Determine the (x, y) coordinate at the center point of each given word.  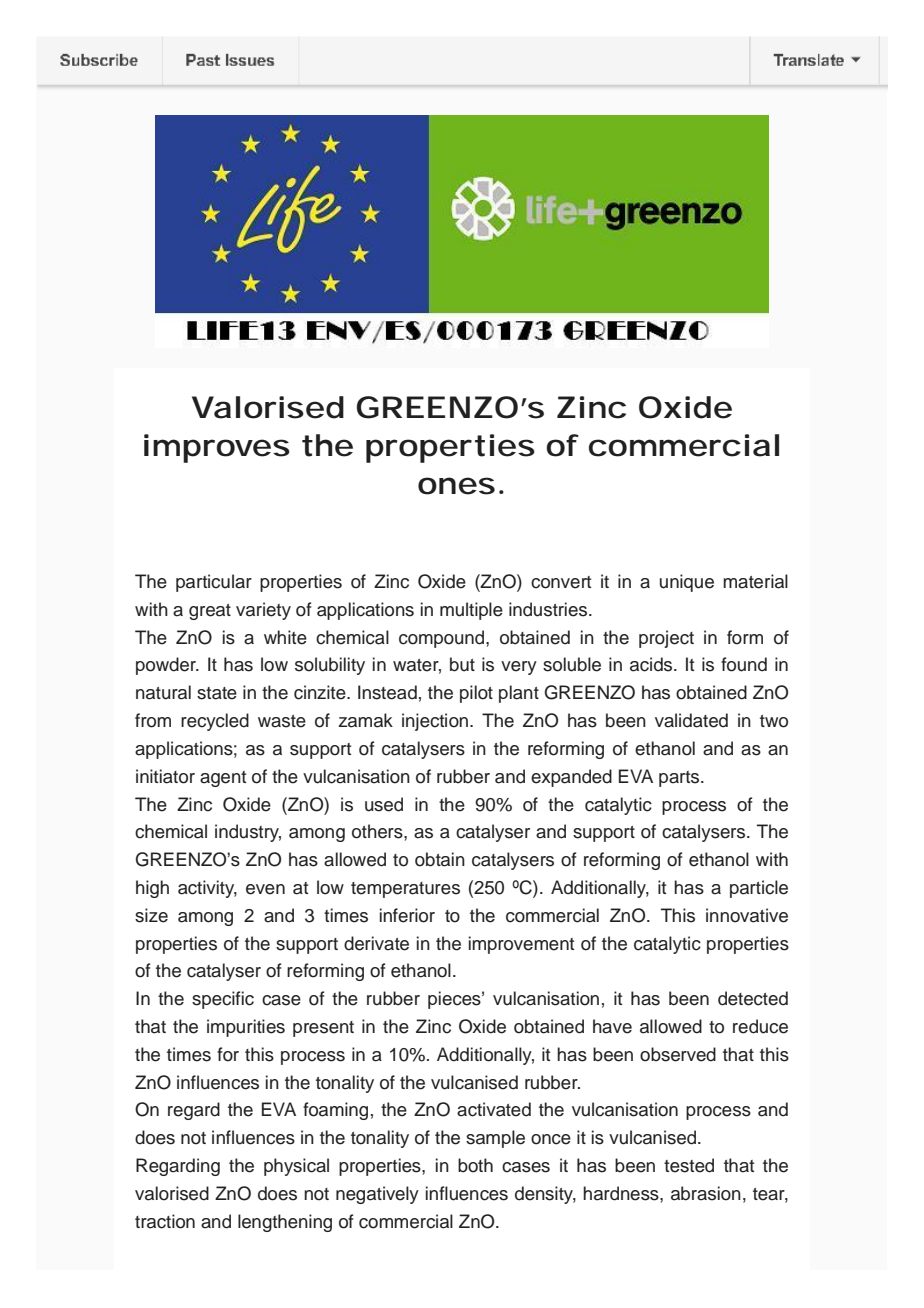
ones (456, 486)
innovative (747, 915)
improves (217, 448)
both (475, 1165)
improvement (521, 945)
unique (687, 583)
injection (435, 722)
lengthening (285, 1223)
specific (223, 1000)
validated (691, 720)
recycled (215, 722)
